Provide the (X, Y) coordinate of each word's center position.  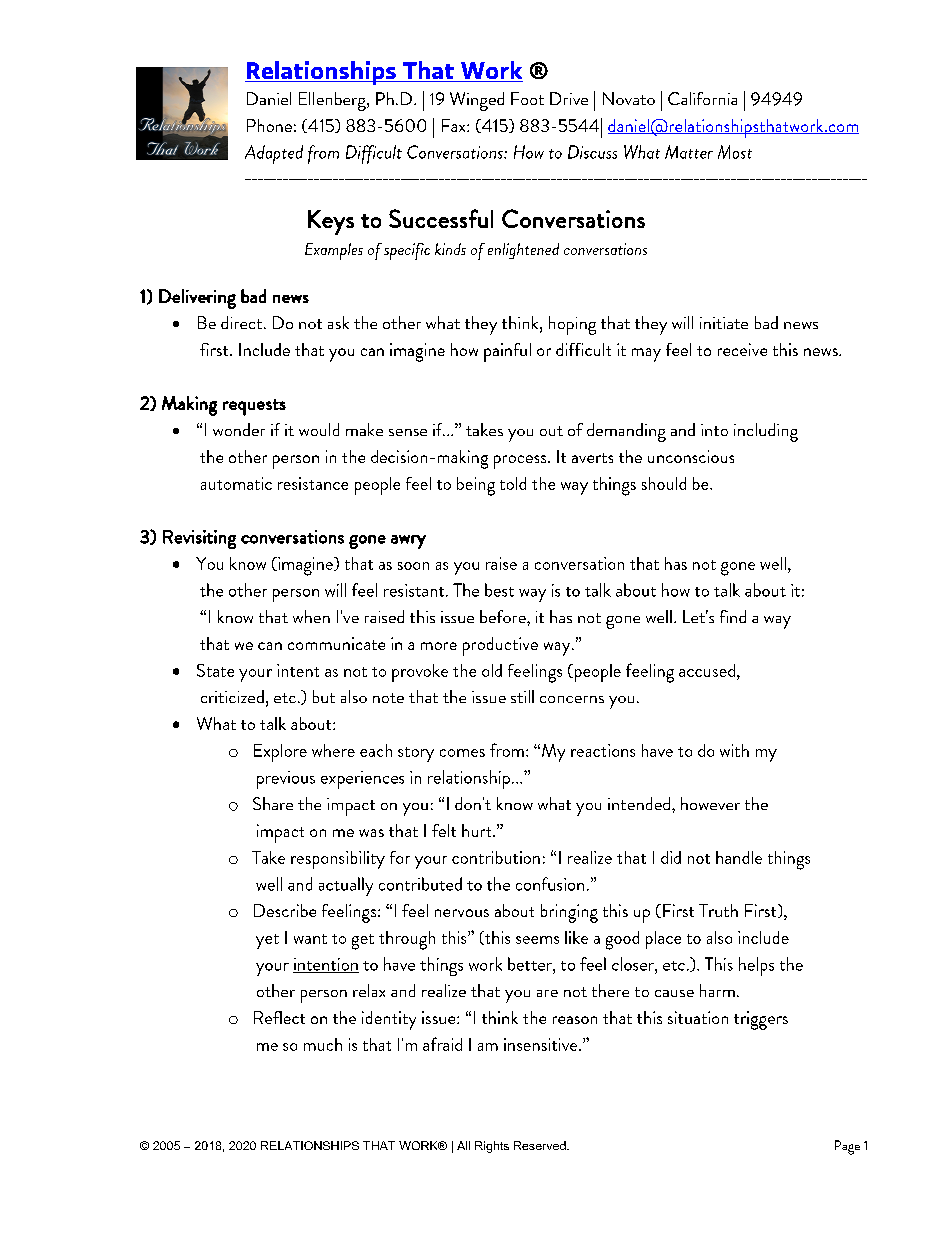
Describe (285, 910)
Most (735, 152)
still (522, 696)
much (323, 1044)
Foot (527, 98)
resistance (313, 483)
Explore (280, 753)
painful (507, 352)
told (513, 483)
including (766, 432)
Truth (718, 910)
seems (537, 940)
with (734, 750)
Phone (269, 125)
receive (742, 349)
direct (243, 322)
